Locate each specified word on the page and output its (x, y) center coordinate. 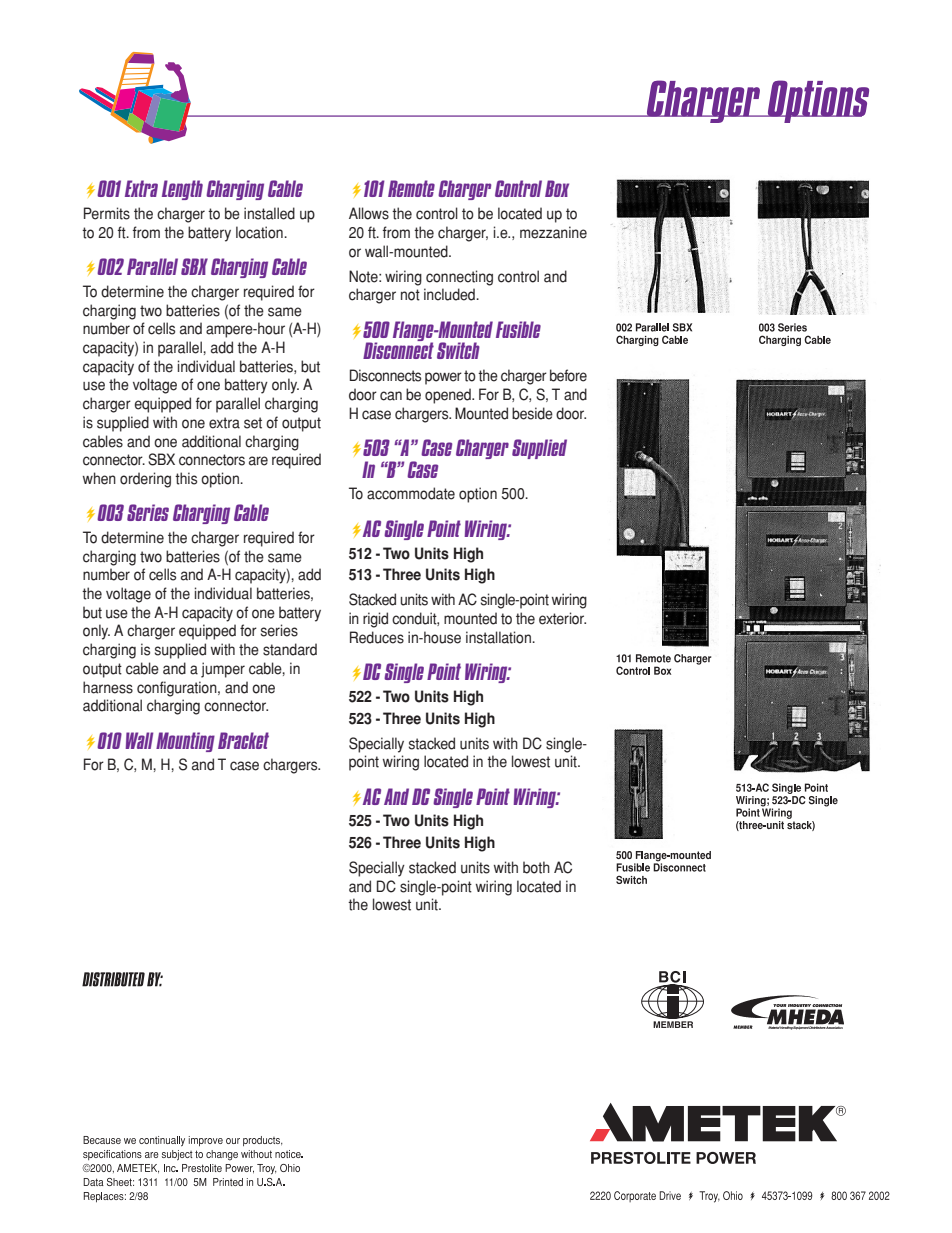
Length (182, 190)
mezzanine (553, 232)
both (536, 867)
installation (499, 637)
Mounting (185, 742)
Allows (369, 213)
